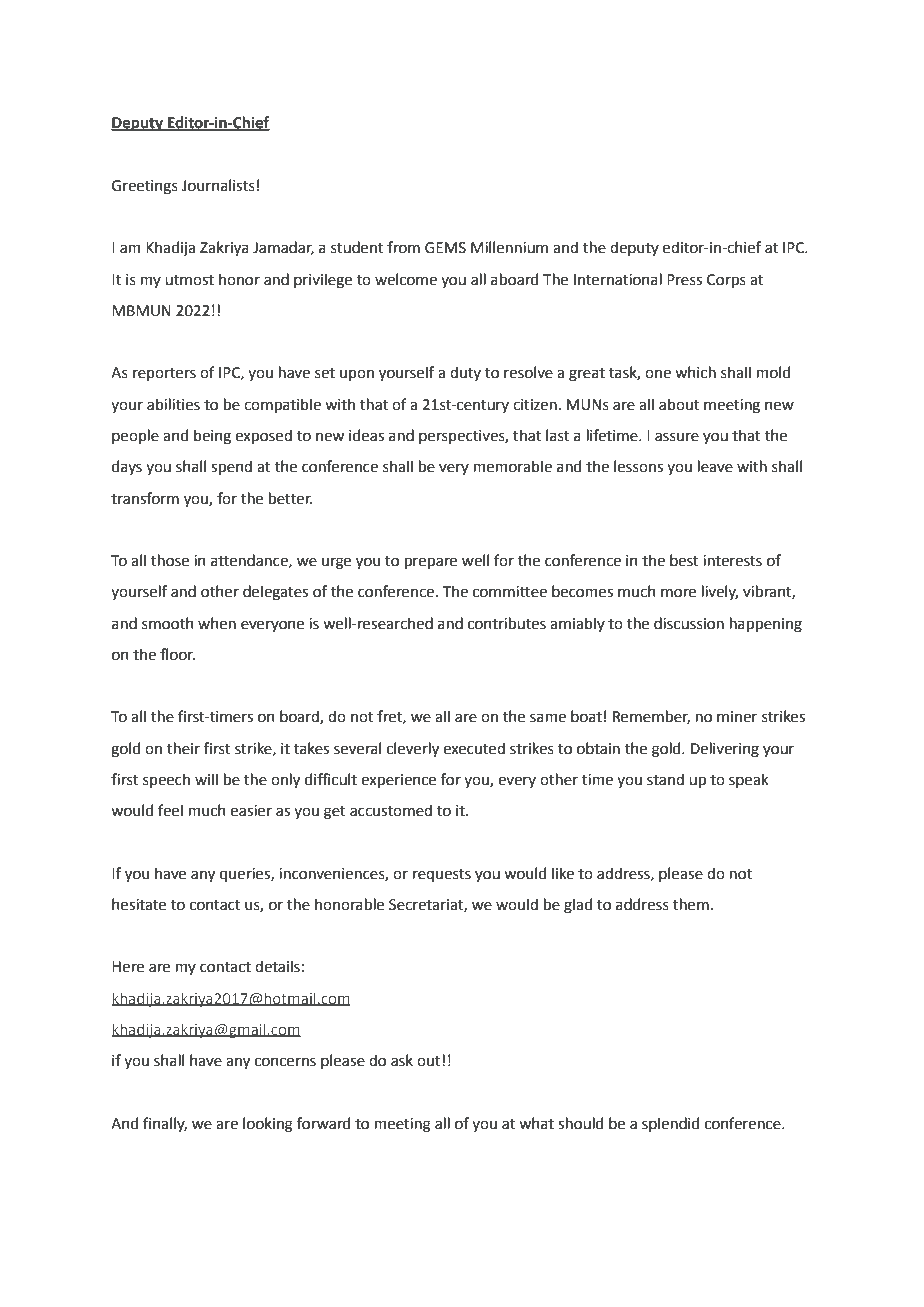  I want to click on their, so click(183, 748).
